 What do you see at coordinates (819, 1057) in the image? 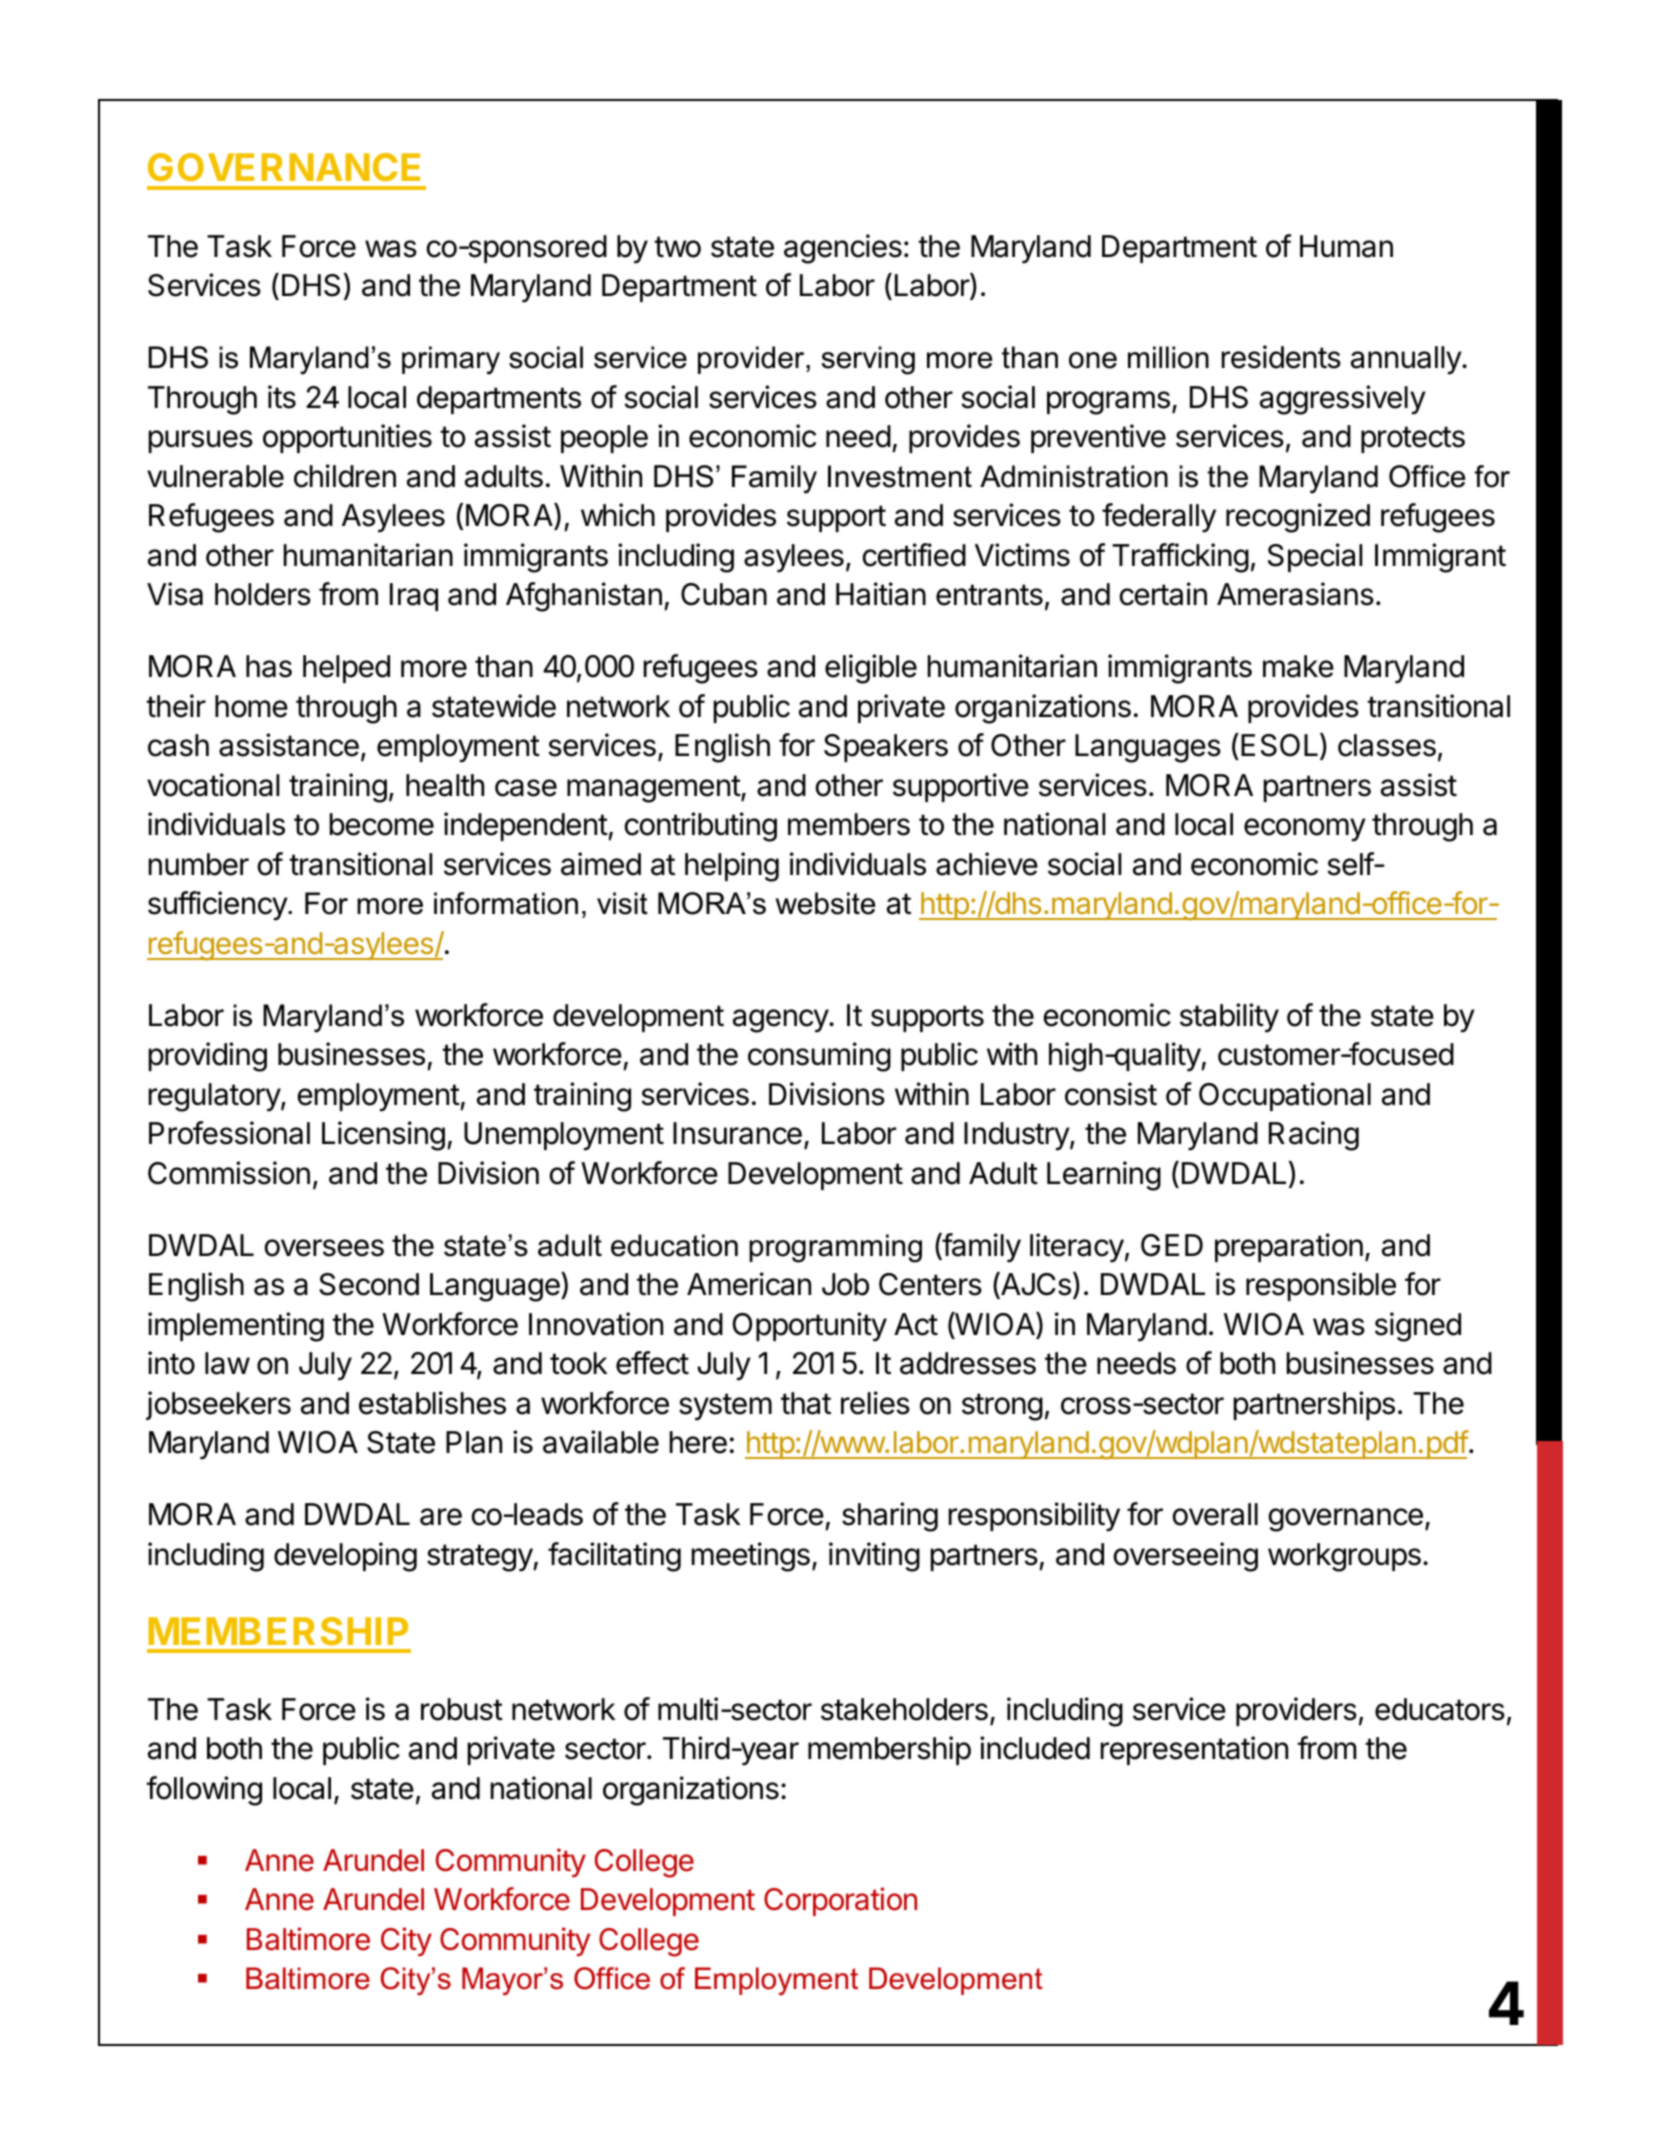
I see `consuming` at bounding box center [819, 1057].
